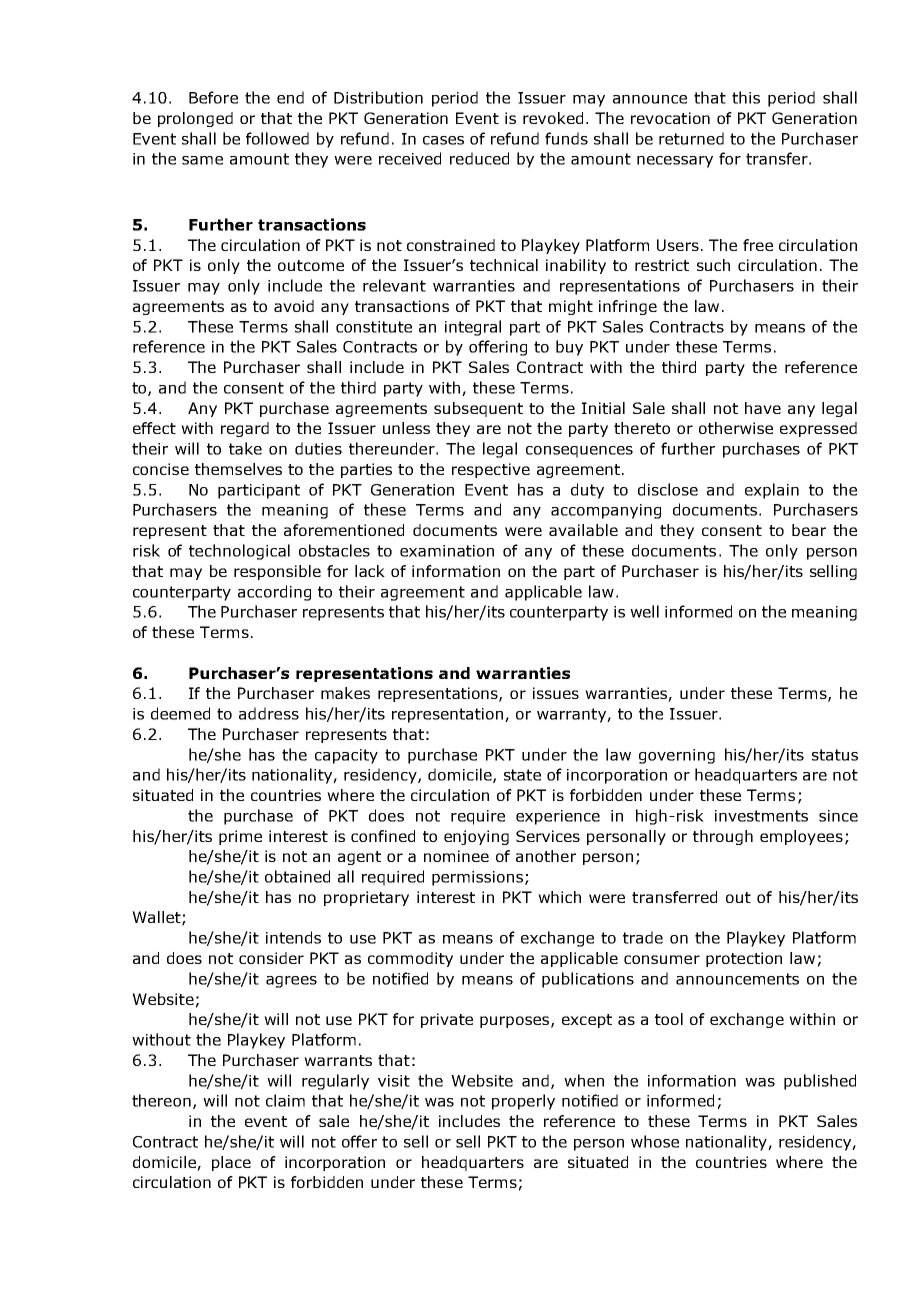 The height and width of the screenshot is (1308, 924). Describe the element at coordinates (274, 593) in the screenshot. I see `according` at that location.
